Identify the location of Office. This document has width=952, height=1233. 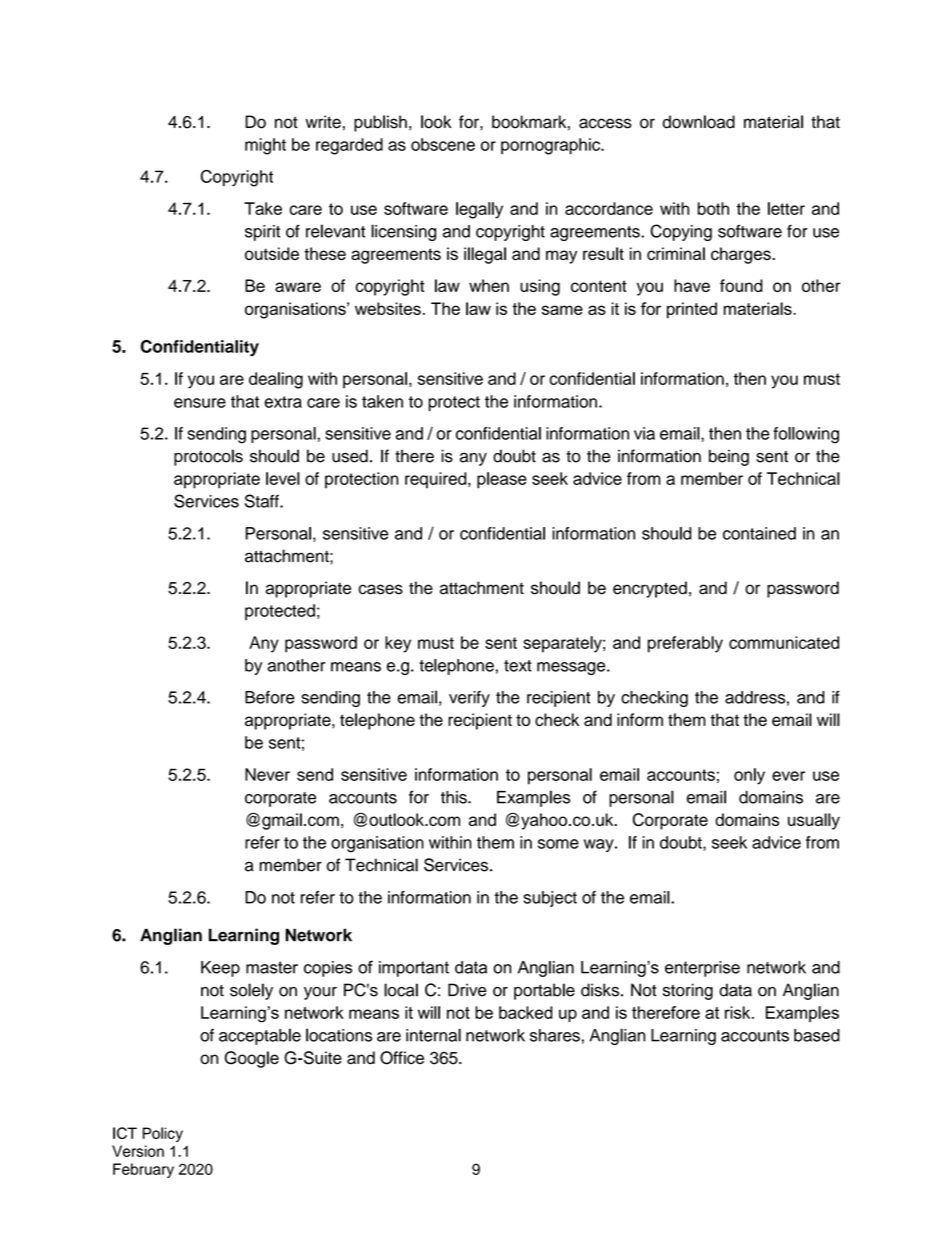
(402, 1058).
